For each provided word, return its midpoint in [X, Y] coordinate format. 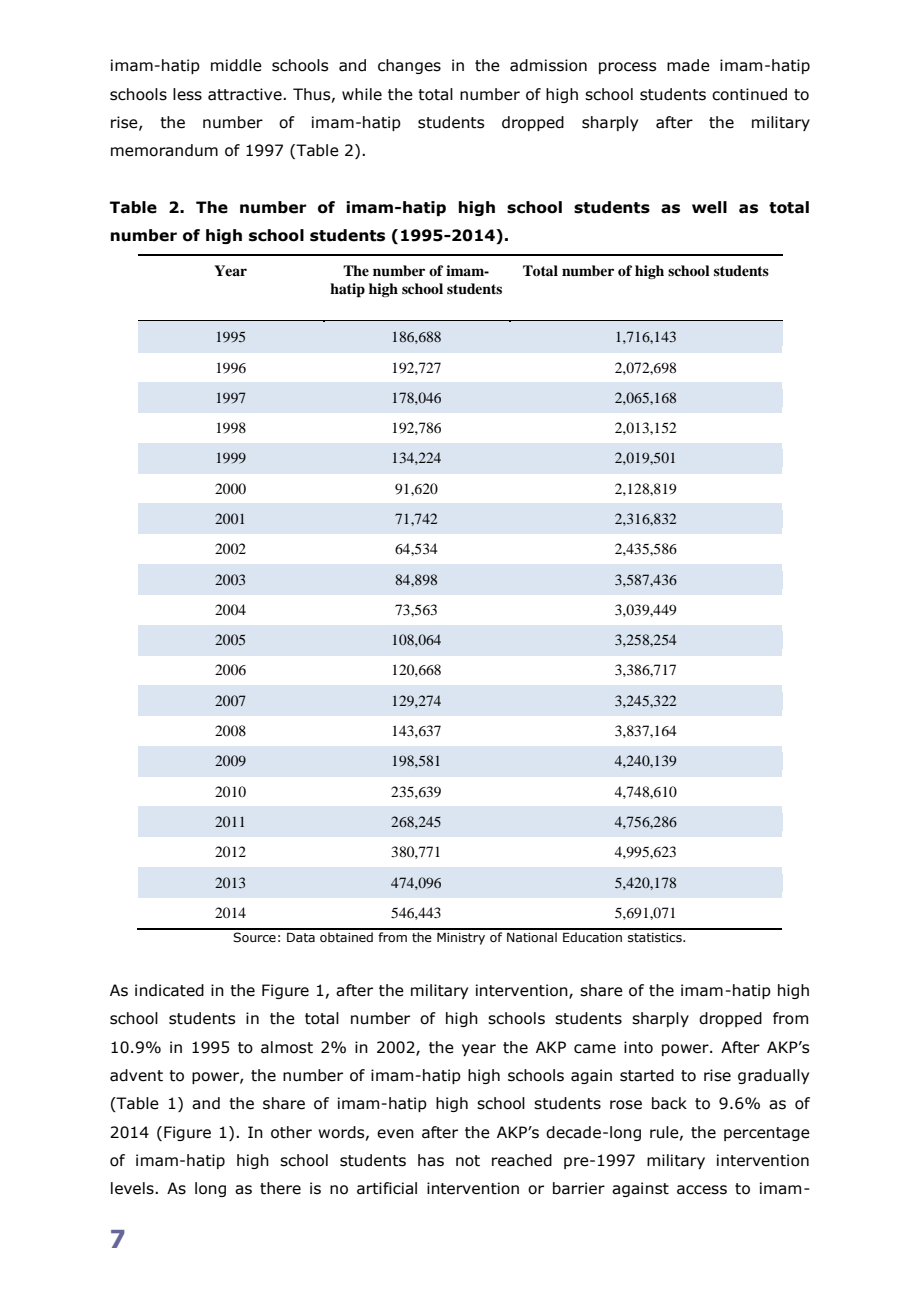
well [709, 207]
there [280, 1188]
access [702, 1190]
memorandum [164, 150]
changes [409, 66]
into [638, 1047]
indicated [169, 990]
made [688, 65]
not [468, 1161]
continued [749, 94]
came [595, 1049]
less [187, 94]
